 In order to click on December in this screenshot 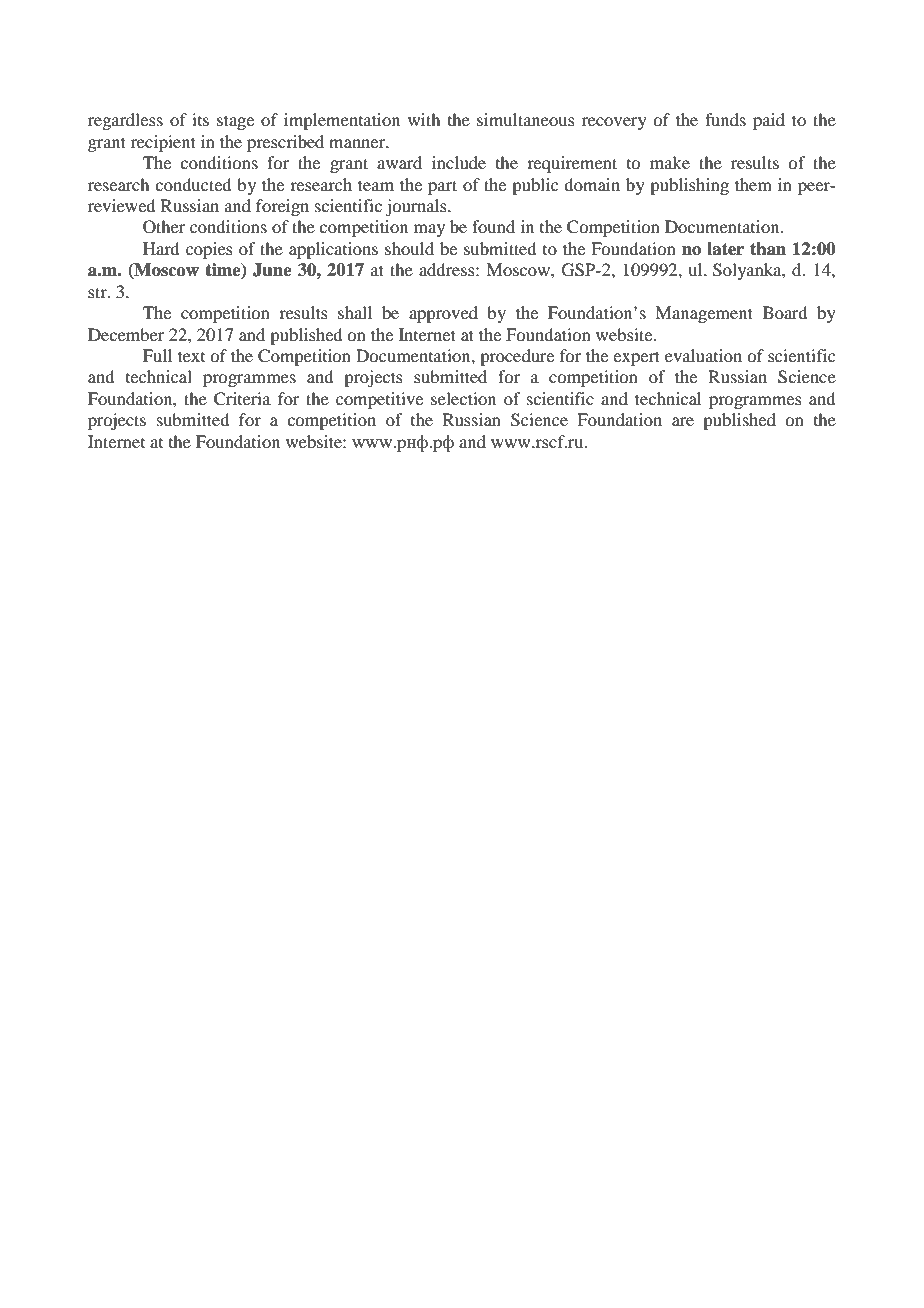, I will do `click(126, 334)`.
